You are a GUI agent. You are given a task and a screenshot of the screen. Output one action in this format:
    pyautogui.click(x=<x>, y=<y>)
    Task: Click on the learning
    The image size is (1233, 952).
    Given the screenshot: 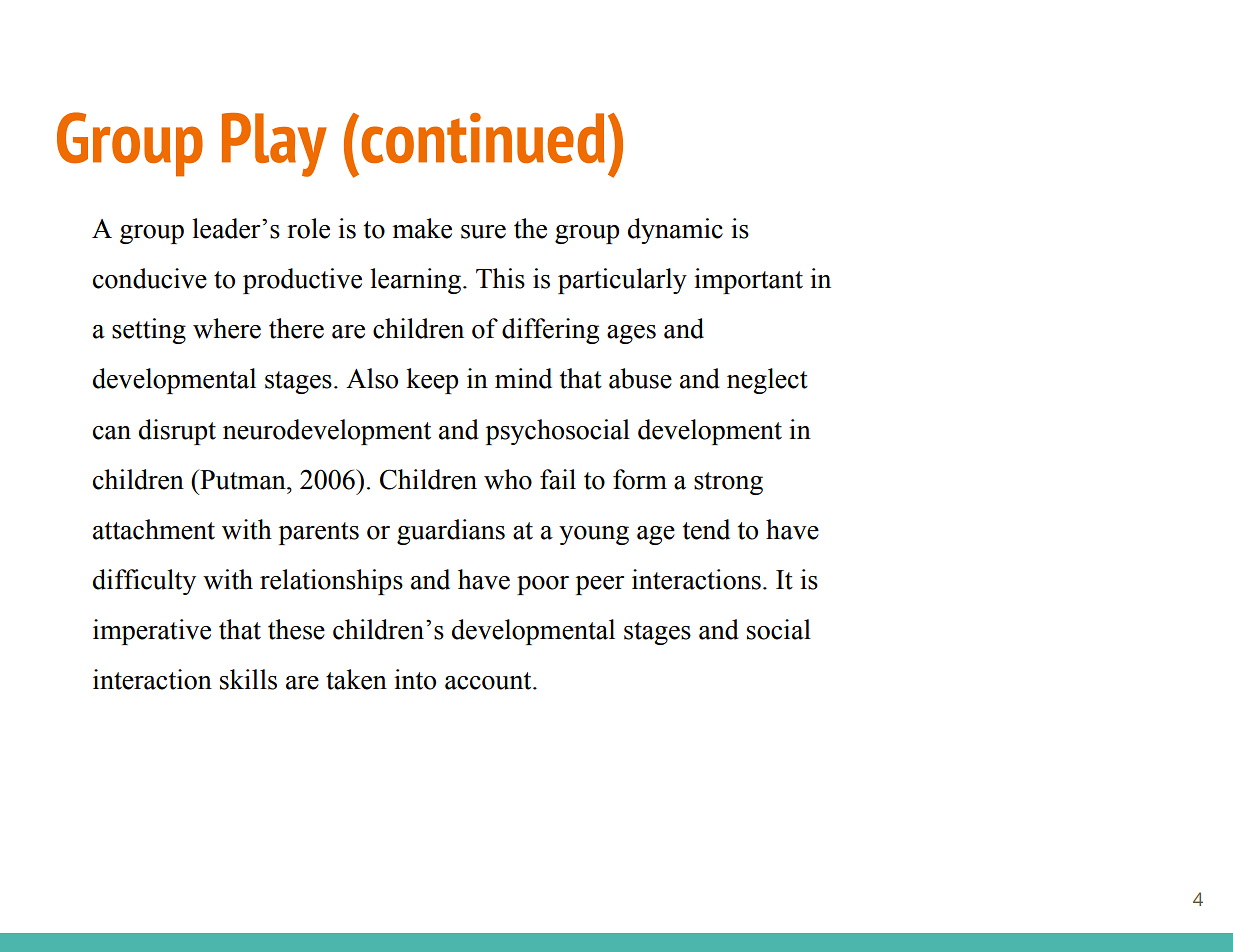 What is the action you would take?
    pyautogui.click(x=417, y=281)
